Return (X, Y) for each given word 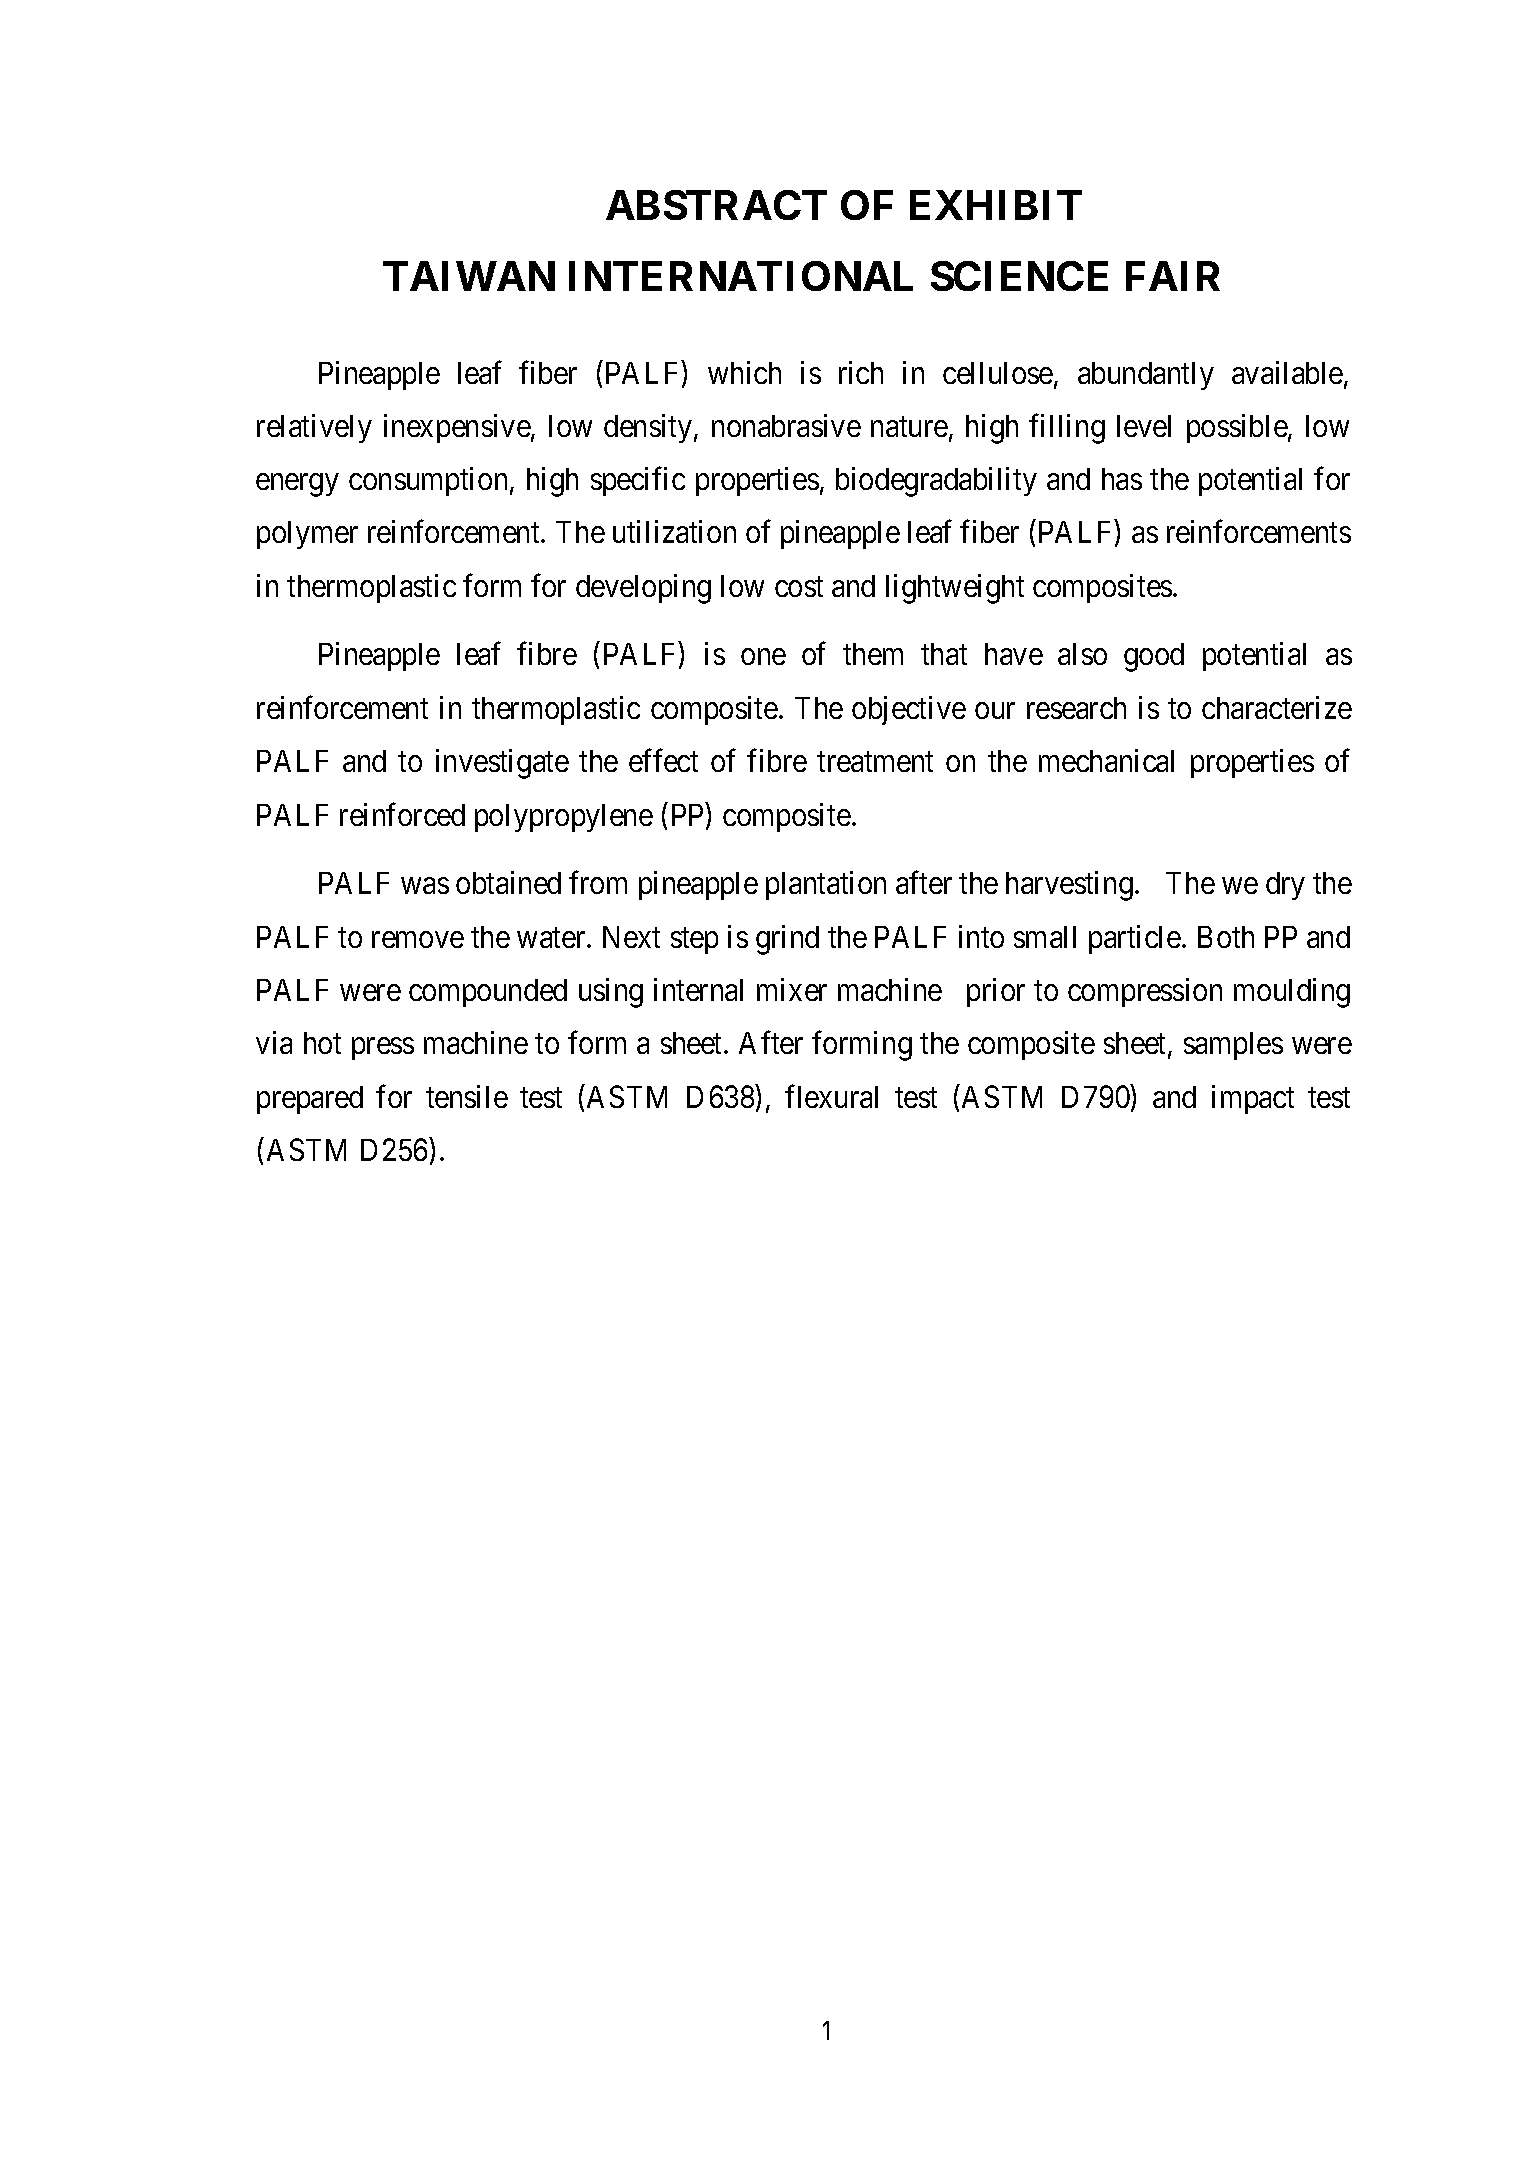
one (763, 657)
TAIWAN (469, 276)
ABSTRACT (716, 205)
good (1154, 657)
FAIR (1173, 276)
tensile (467, 1096)
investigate (502, 764)
